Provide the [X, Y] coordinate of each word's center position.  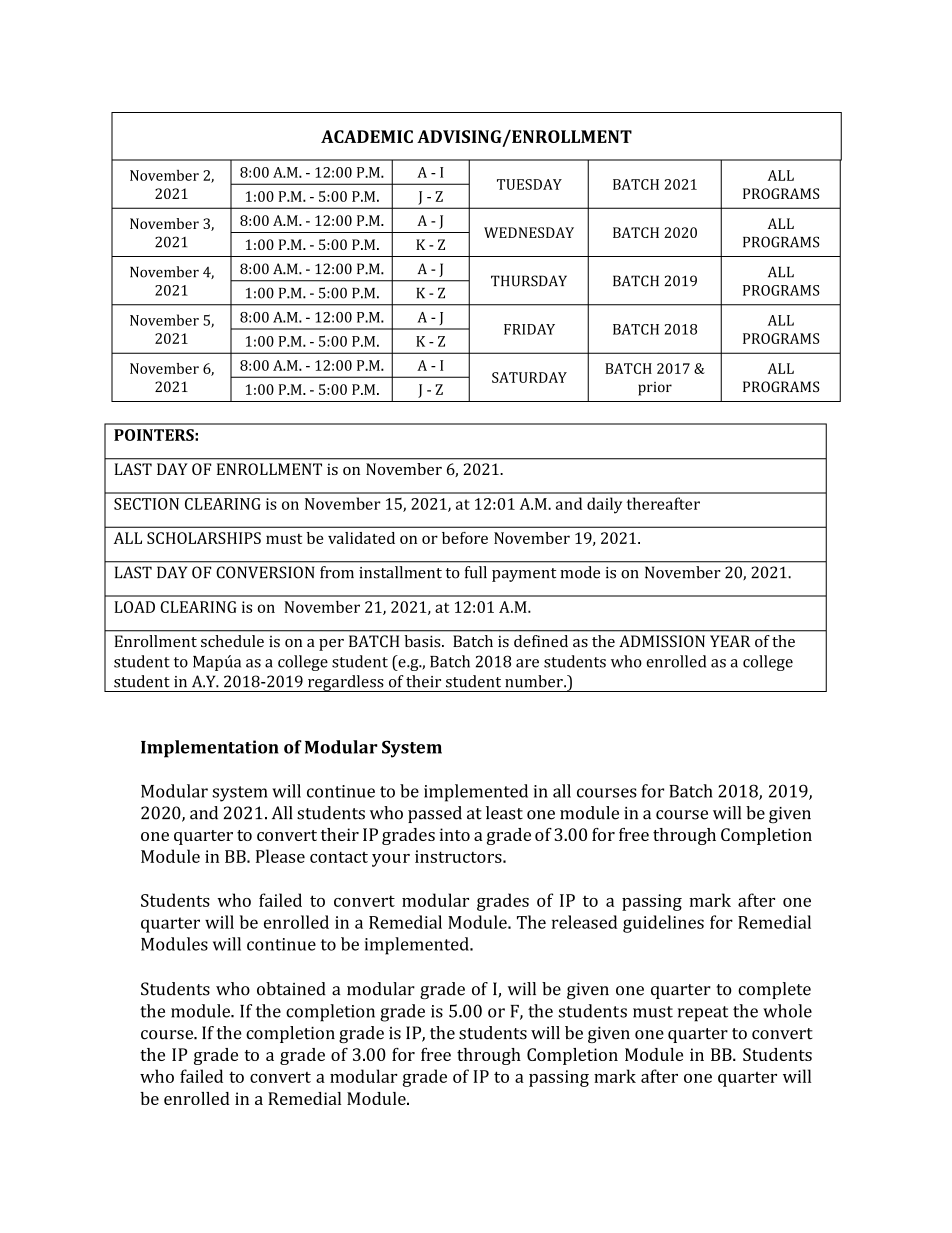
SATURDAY [529, 377]
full [476, 572]
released [584, 922]
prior [655, 389]
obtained [291, 989]
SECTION [146, 504]
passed [435, 814]
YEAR [730, 641]
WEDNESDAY [529, 232]
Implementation [210, 749]
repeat [703, 1014]
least [504, 813]
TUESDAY [529, 184]
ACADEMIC [367, 136]
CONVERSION [265, 572]
